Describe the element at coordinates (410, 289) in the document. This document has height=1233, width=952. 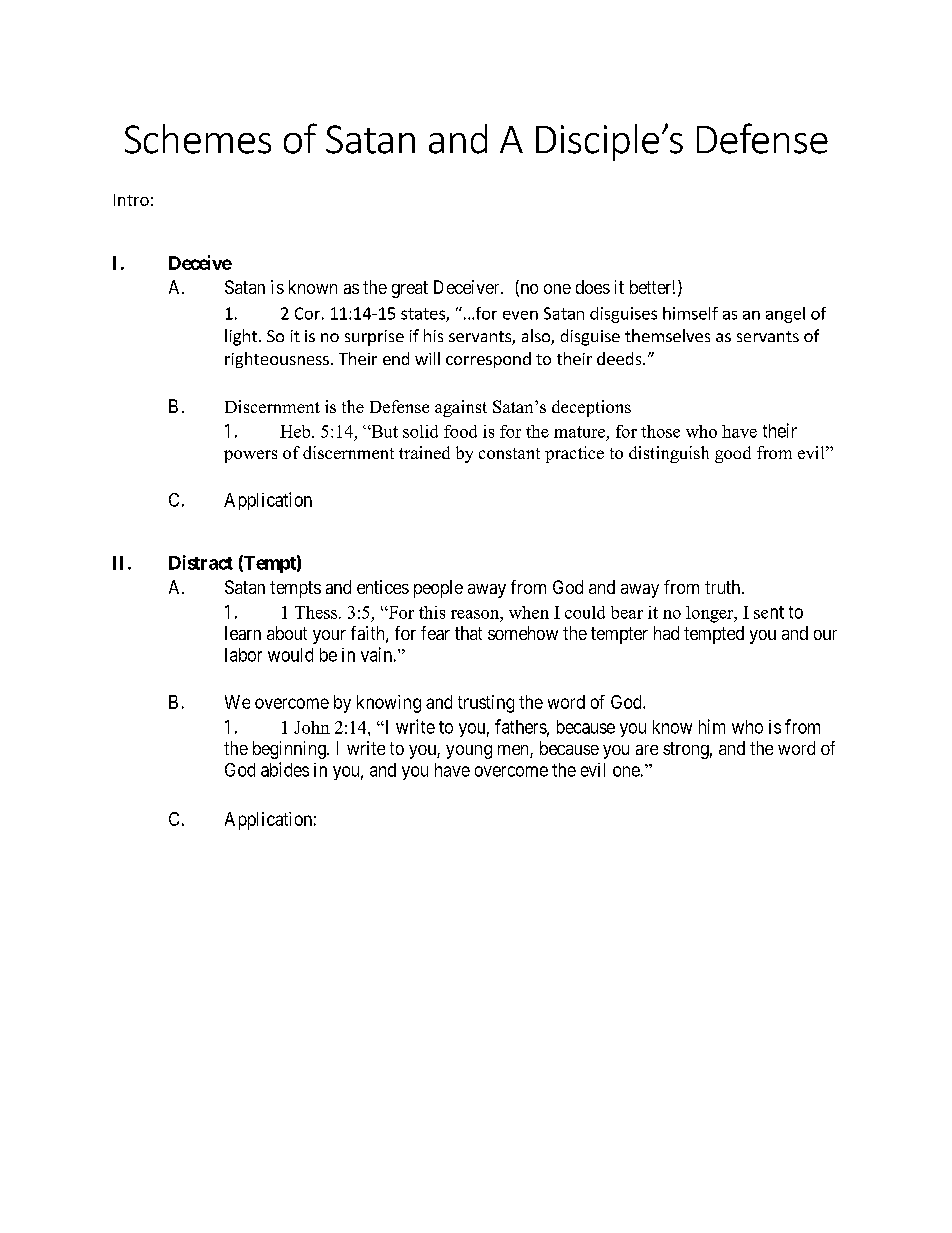
I see `great` at that location.
